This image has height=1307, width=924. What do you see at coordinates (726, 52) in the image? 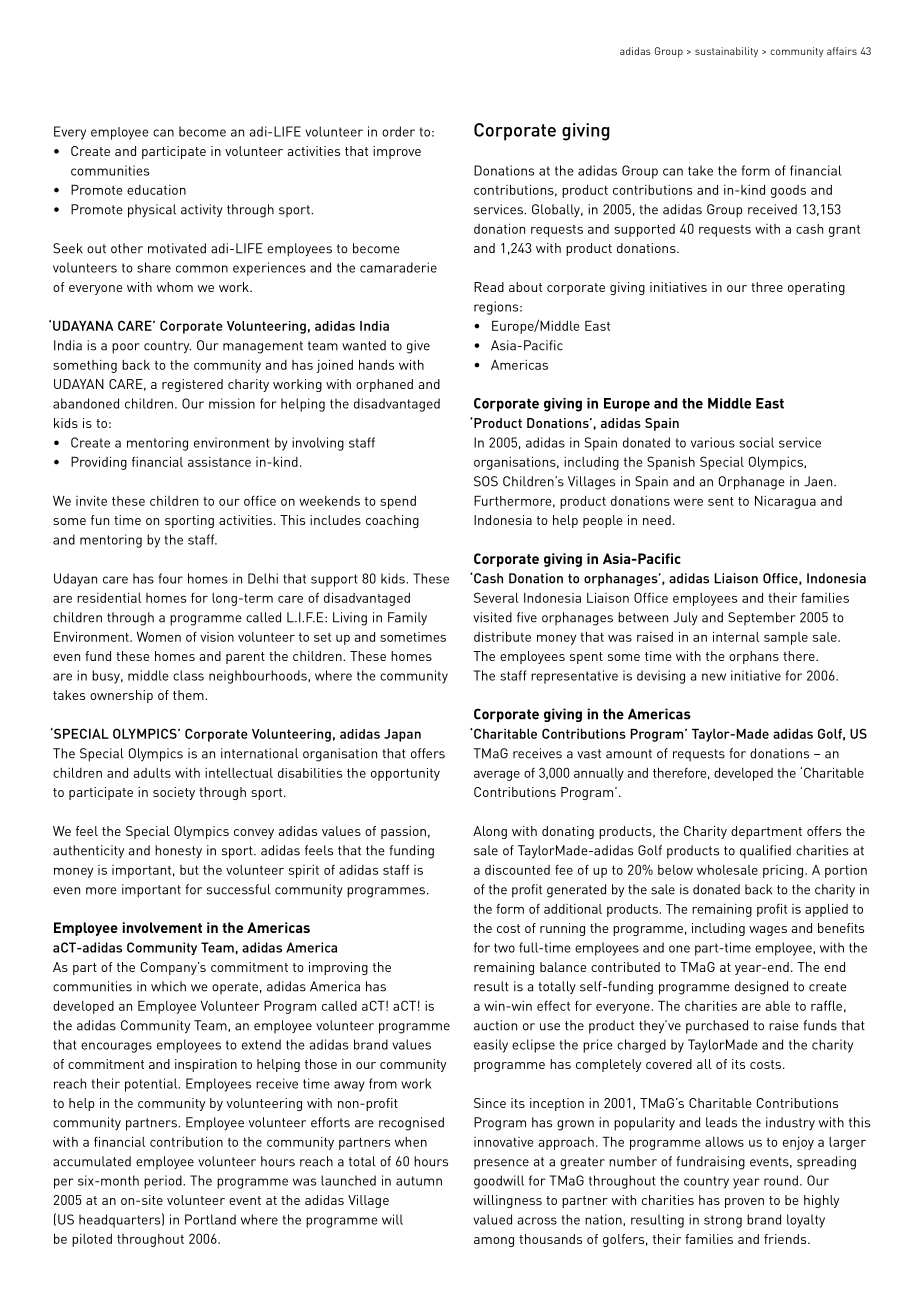
I see `sustainability` at bounding box center [726, 52].
